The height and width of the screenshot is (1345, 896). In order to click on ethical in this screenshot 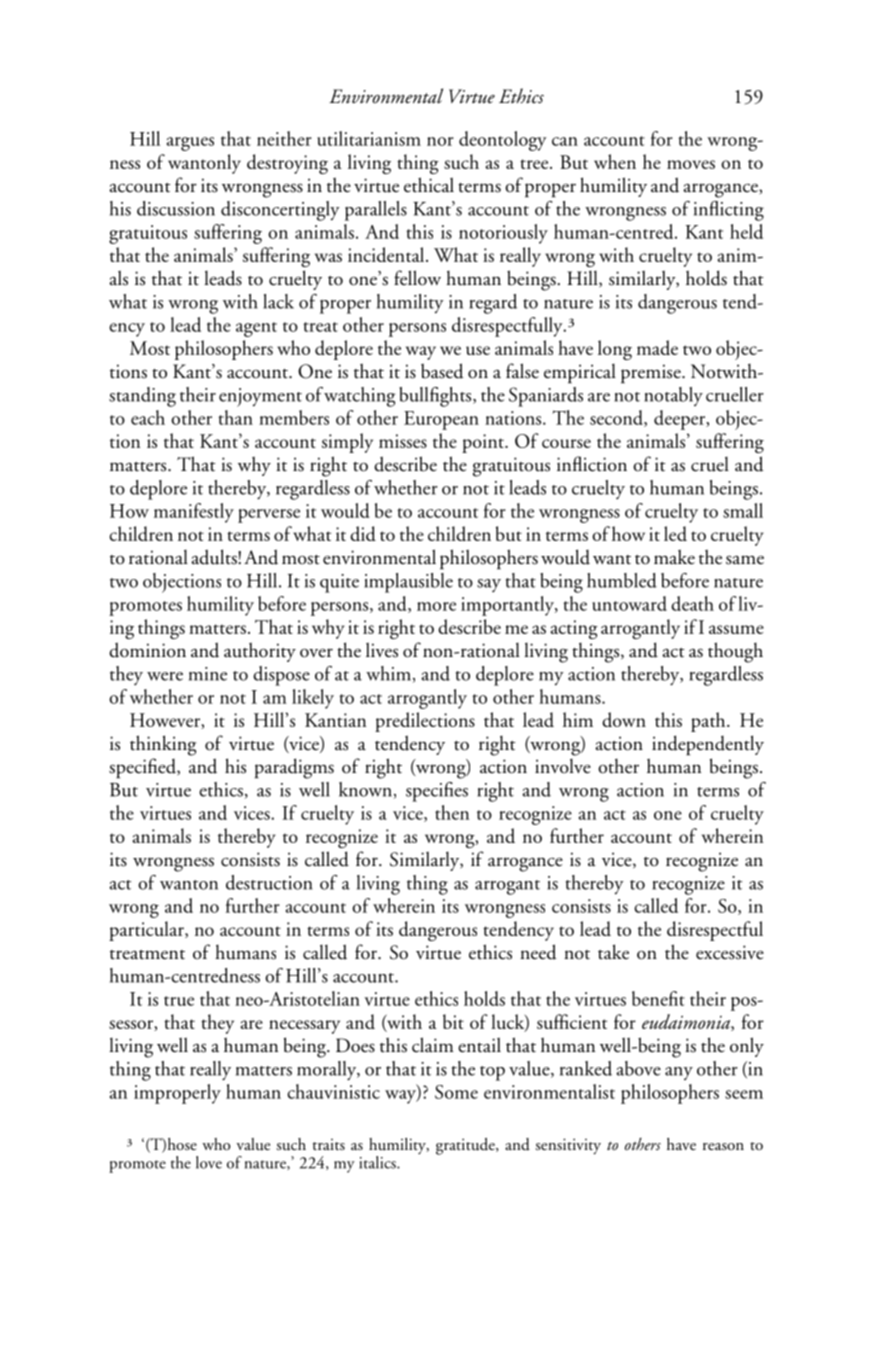, I will do `click(429, 185)`.
